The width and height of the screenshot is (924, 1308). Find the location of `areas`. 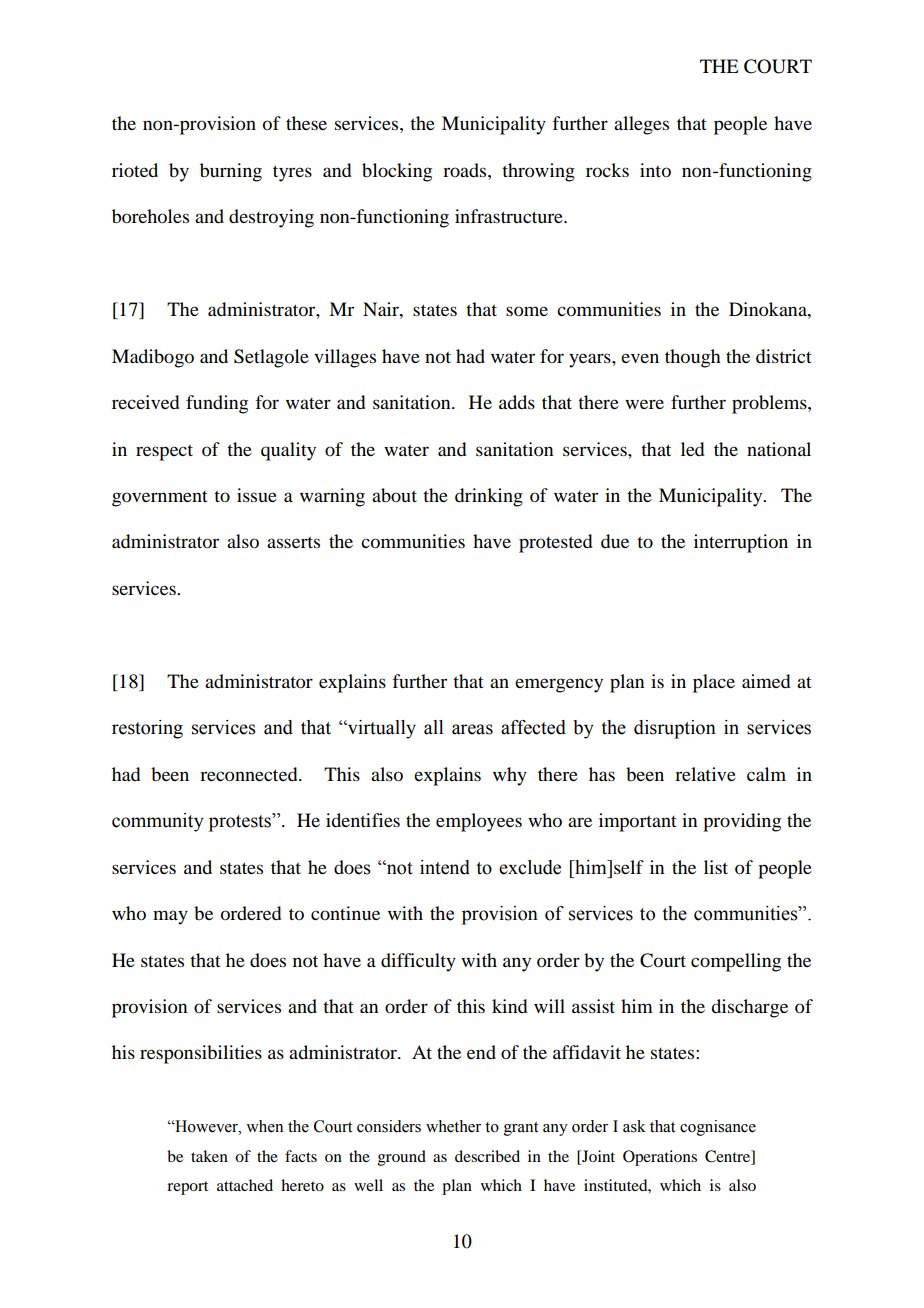

areas is located at coordinates (472, 729).
